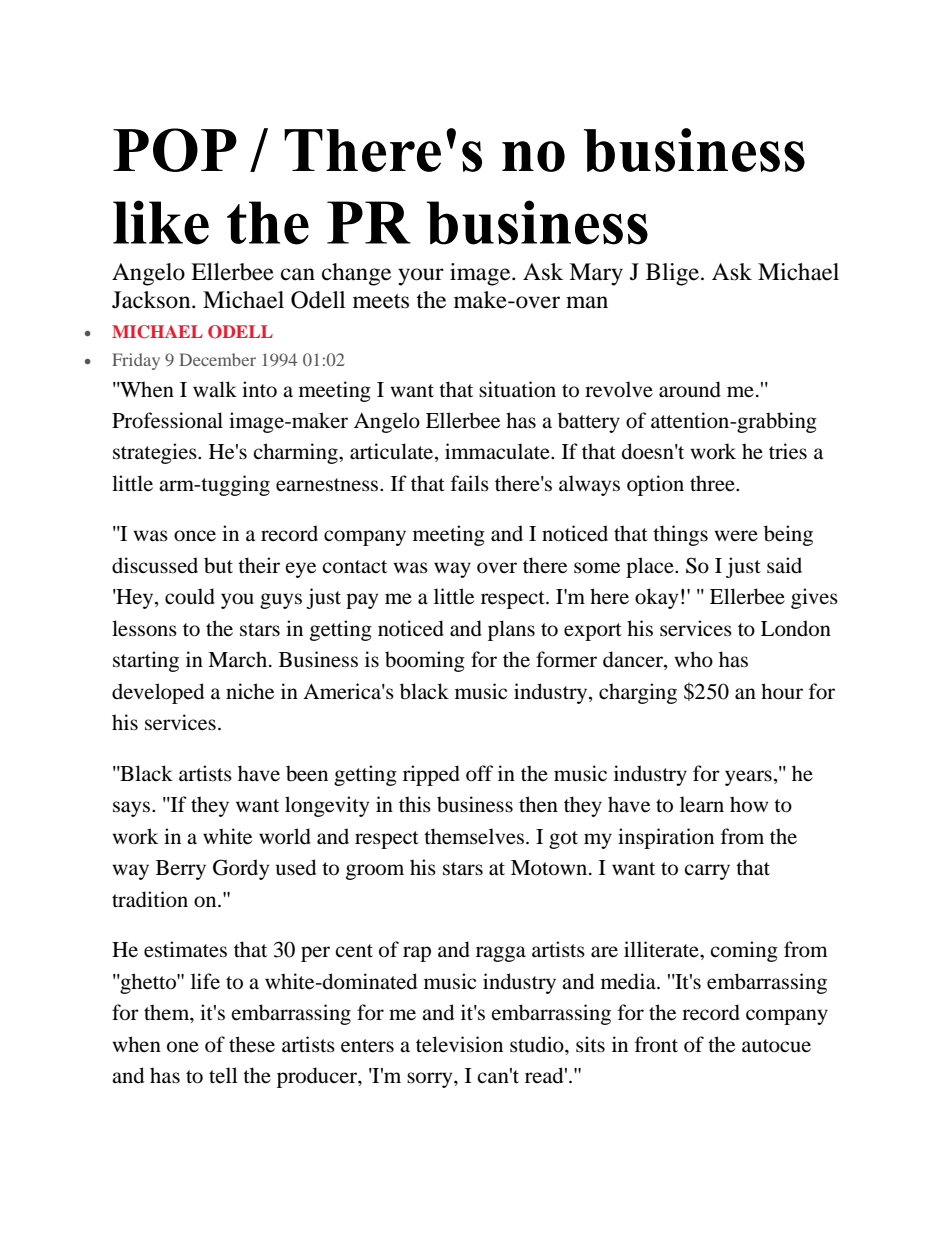  What do you see at coordinates (749, 804) in the document?
I see `how` at bounding box center [749, 804].
